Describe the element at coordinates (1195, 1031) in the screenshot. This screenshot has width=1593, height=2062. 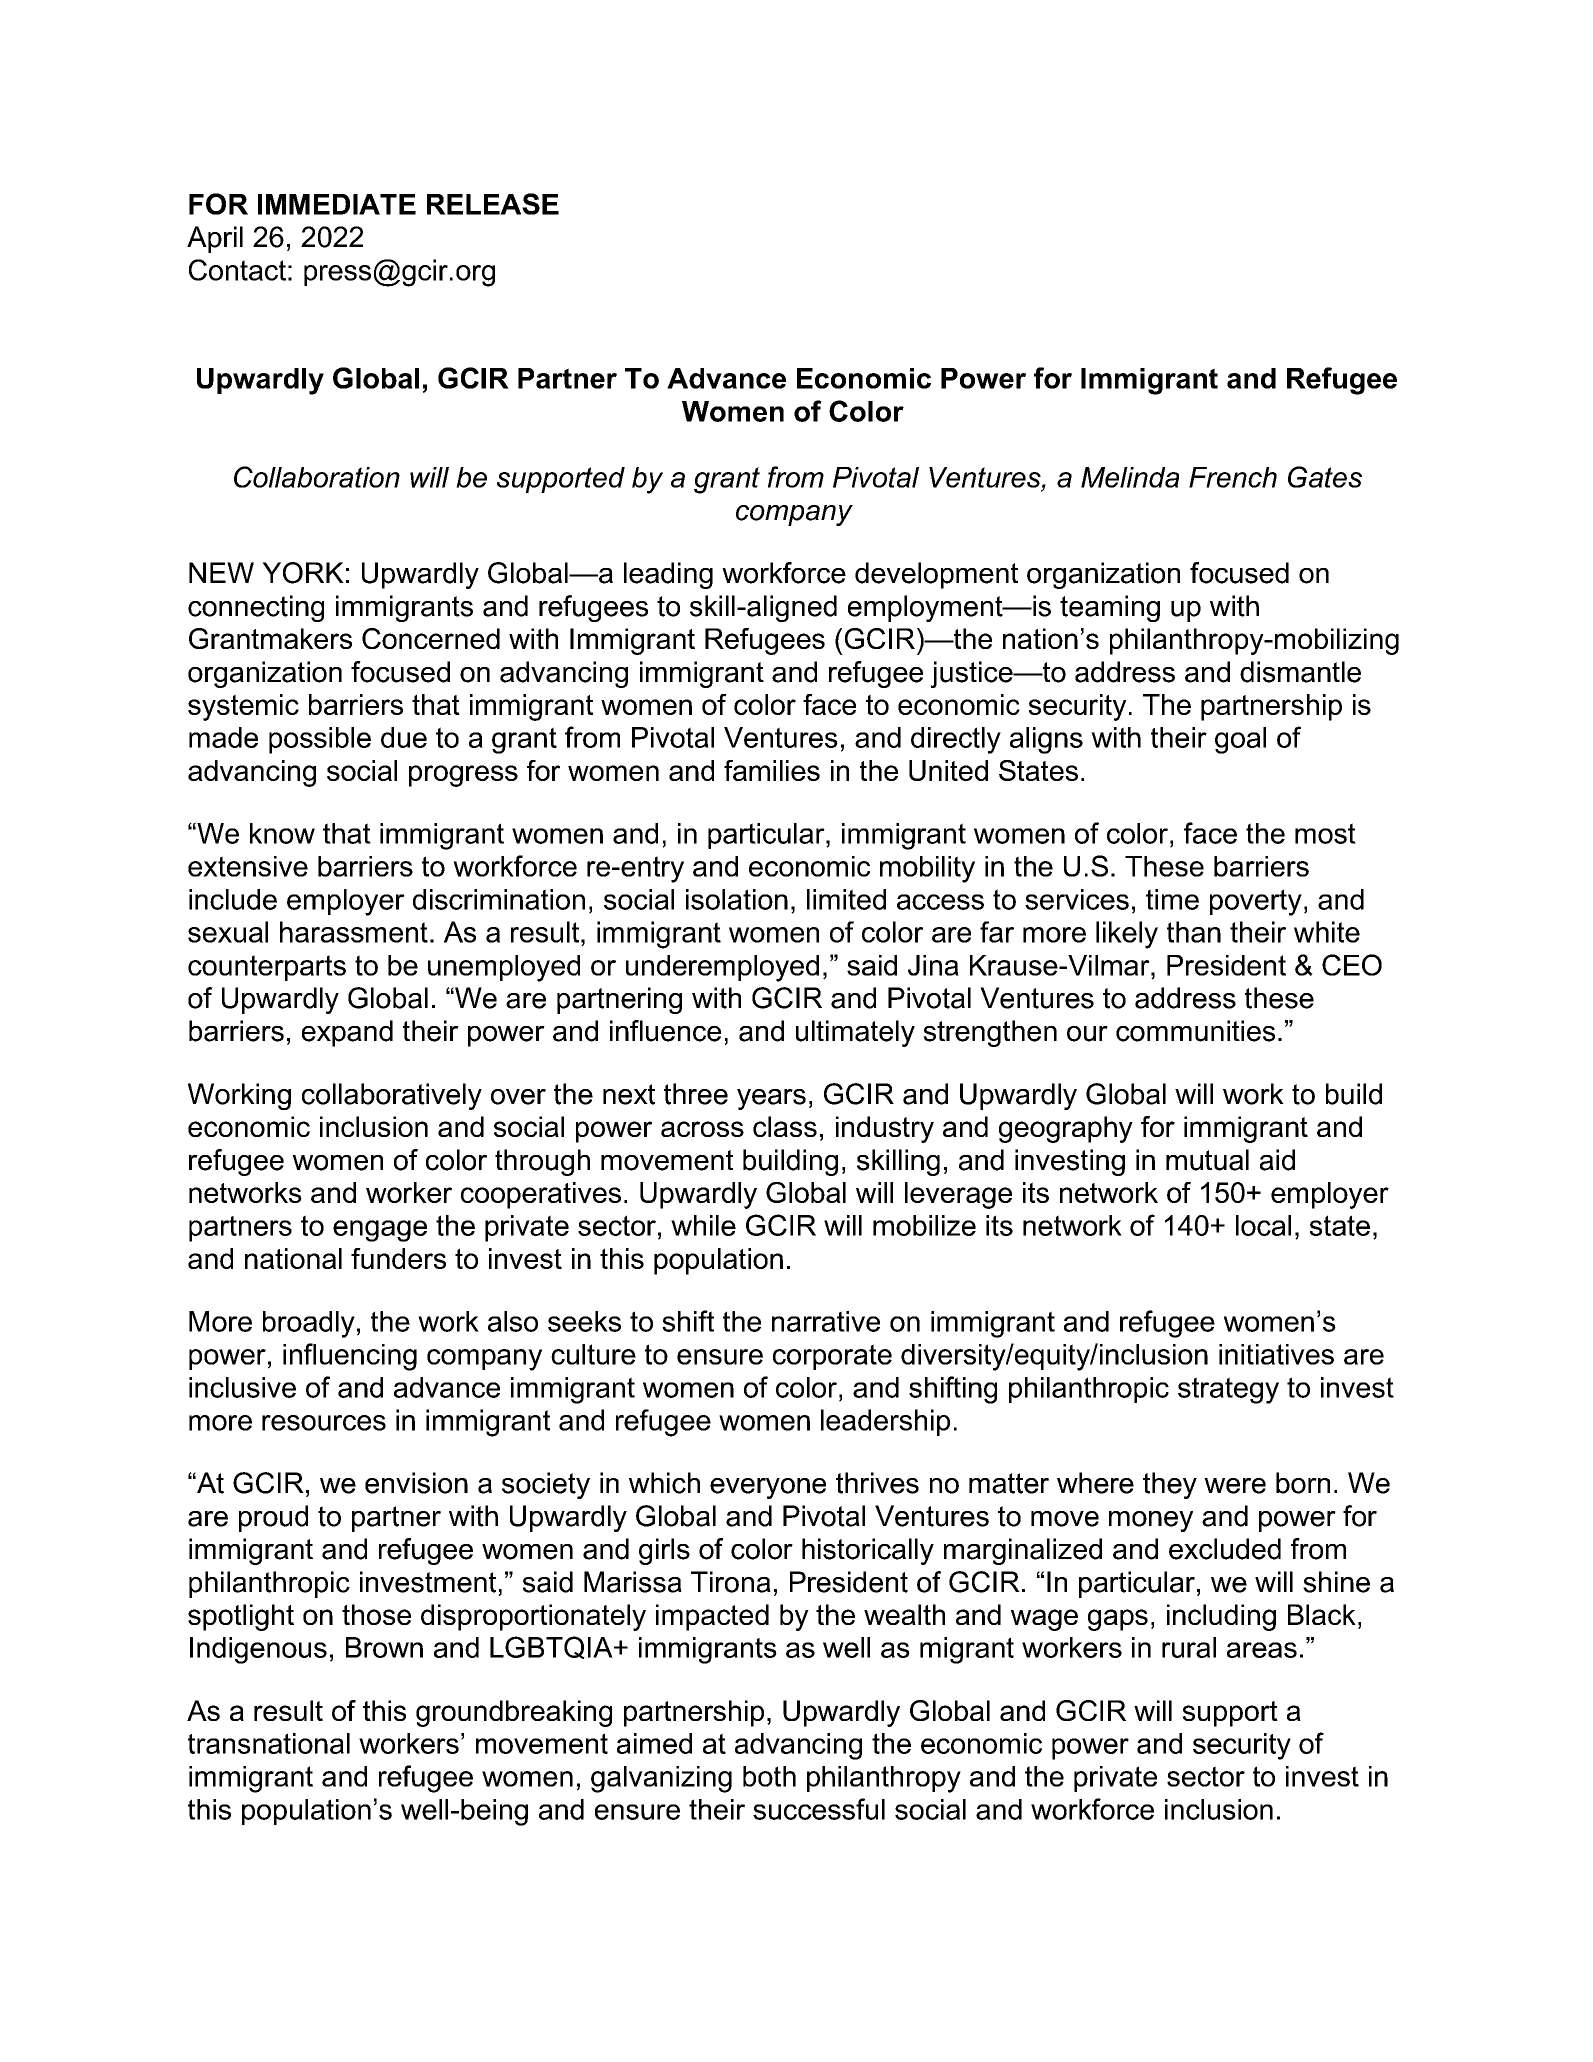
I see `communities` at that location.
